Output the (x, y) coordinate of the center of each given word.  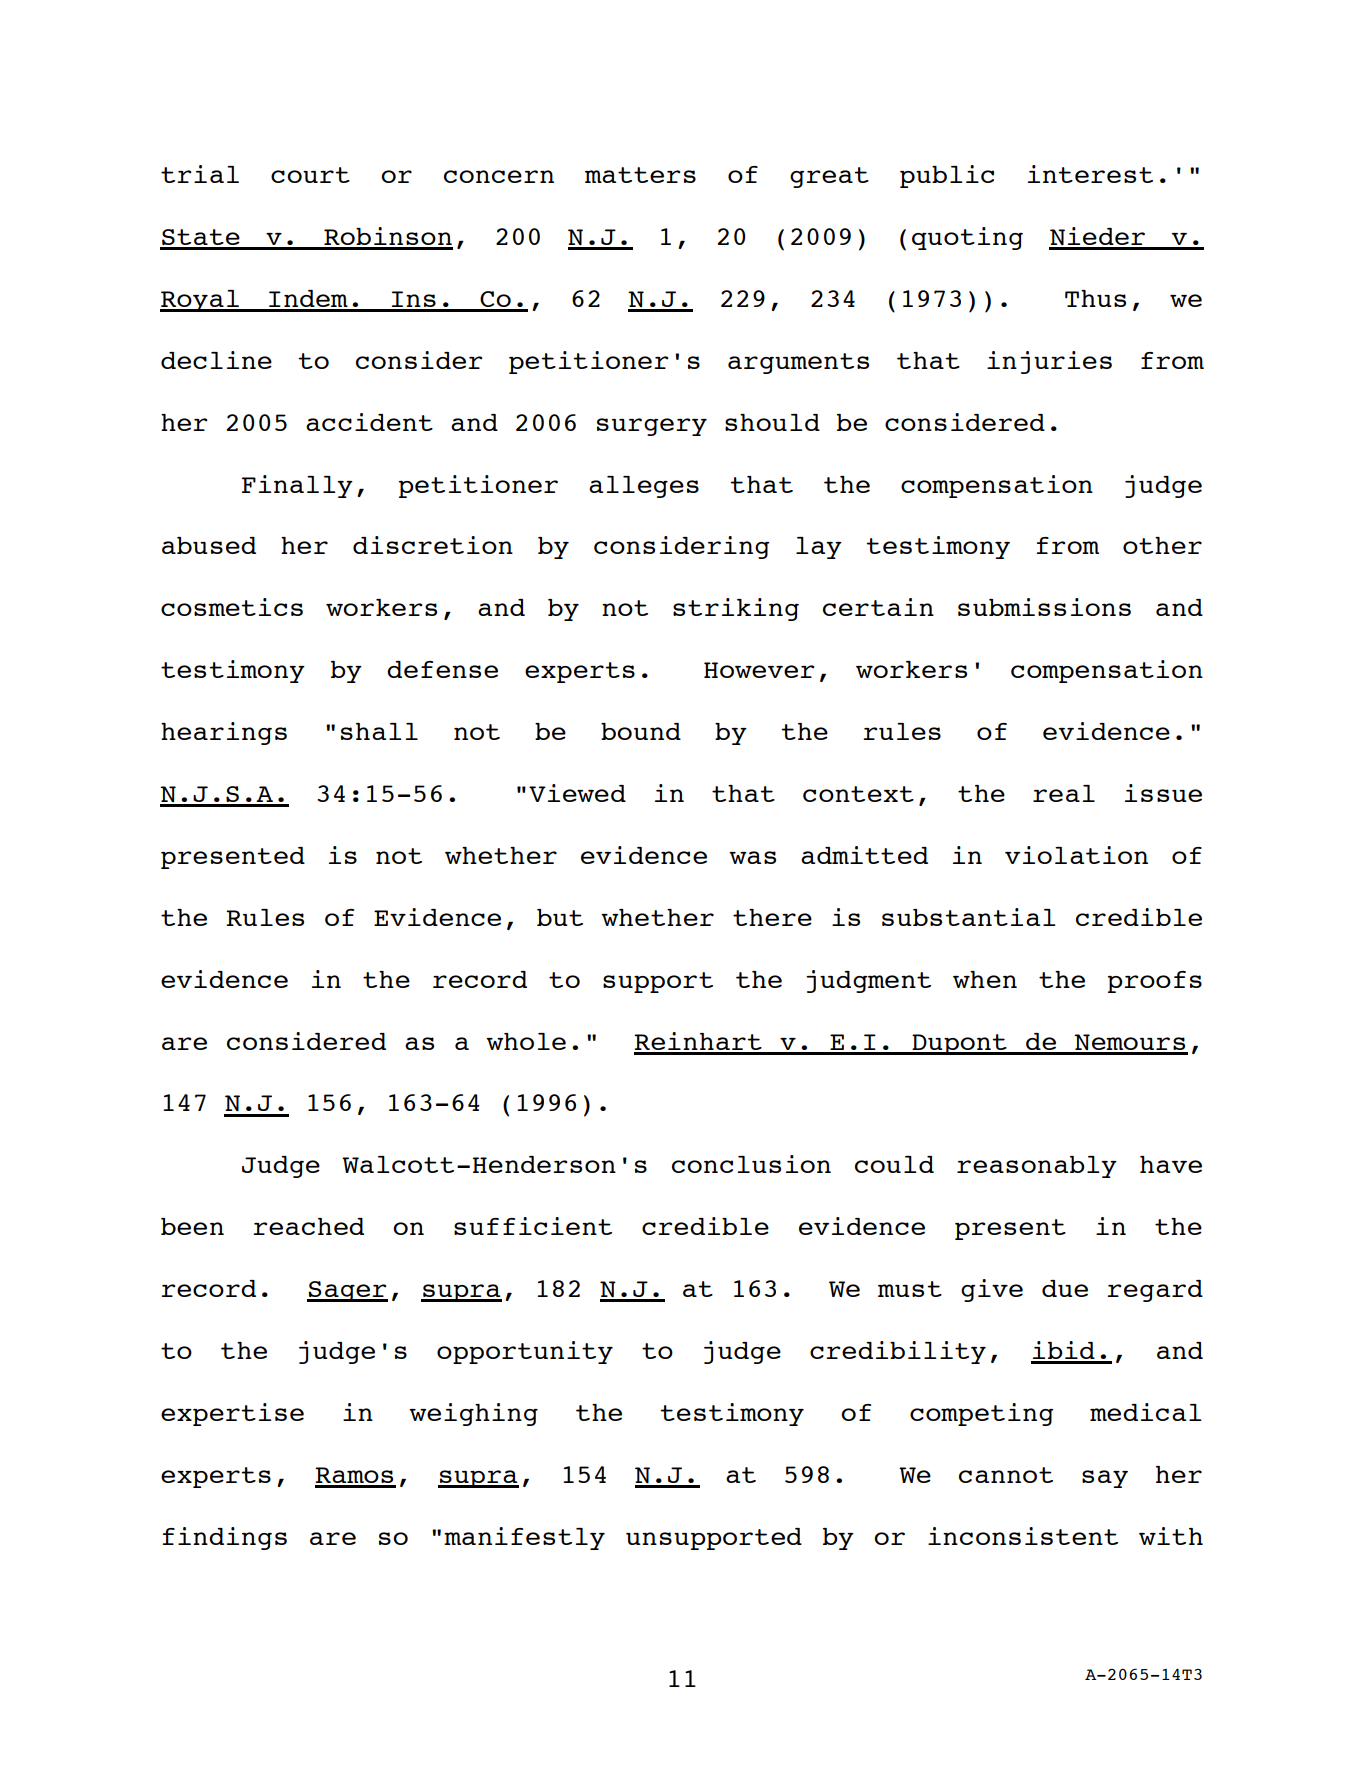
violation (1076, 855)
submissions (1044, 607)
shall (379, 731)
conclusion (751, 1164)
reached (308, 1226)
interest (1090, 174)
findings (225, 1538)
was (752, 857)
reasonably (1037, 1167)
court (310, 175)
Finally (297, 486)
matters (640, 175)
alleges (644, 487)
